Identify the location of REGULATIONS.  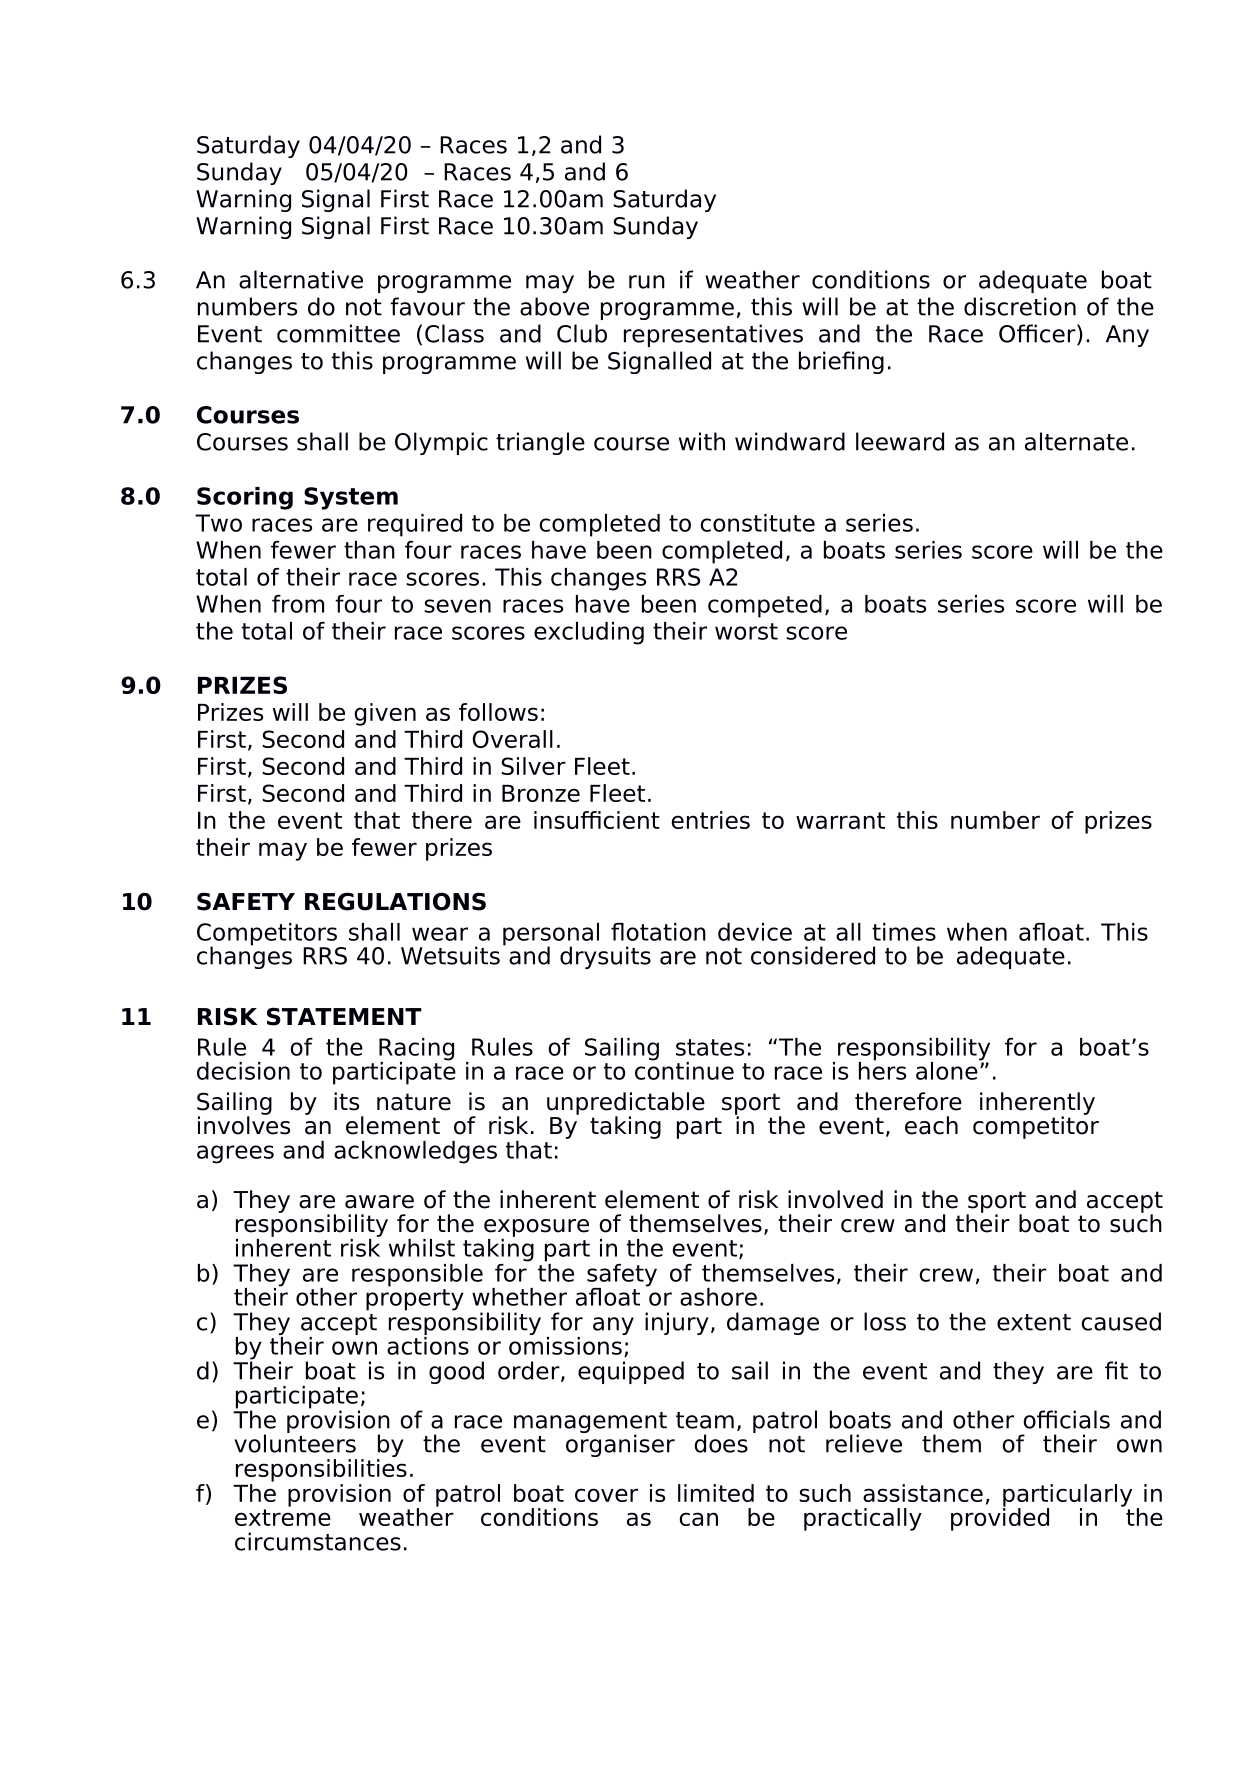
(395, 901).
